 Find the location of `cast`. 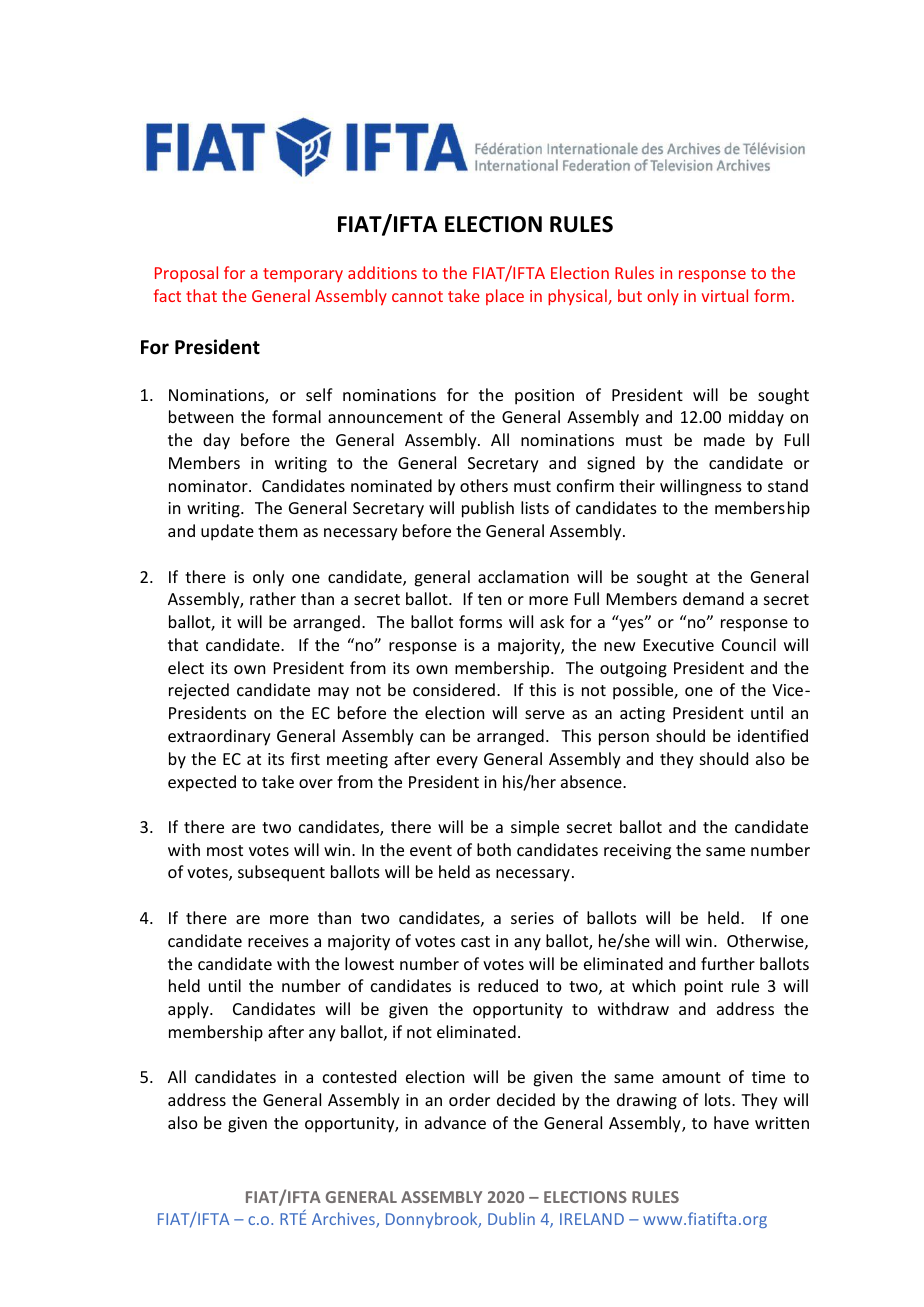

cast is located at coordinates (475, 941).
